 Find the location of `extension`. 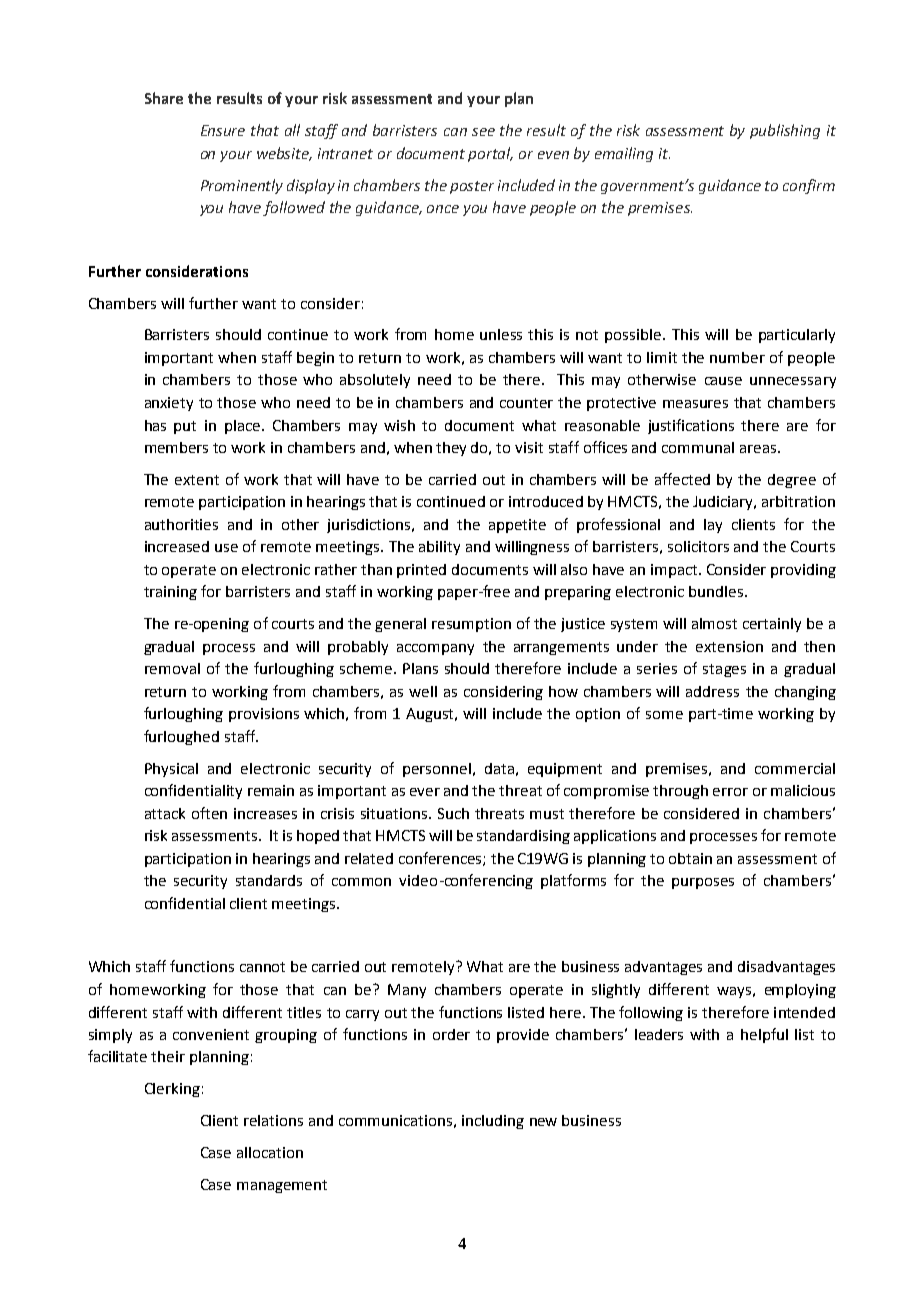

extension is located at coordinates (729, 646).
